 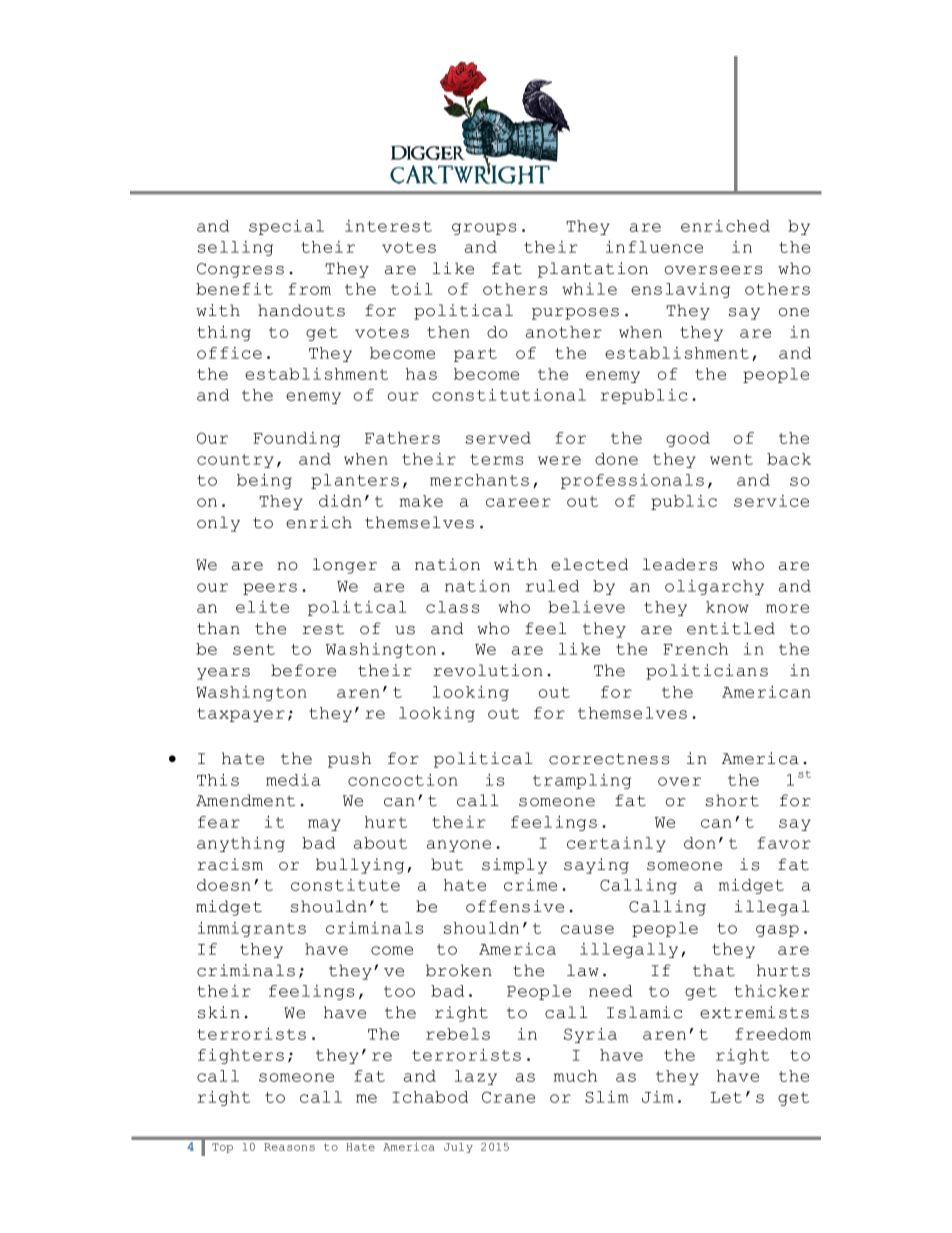 I want to click on may, so click(x=324, y=825).
